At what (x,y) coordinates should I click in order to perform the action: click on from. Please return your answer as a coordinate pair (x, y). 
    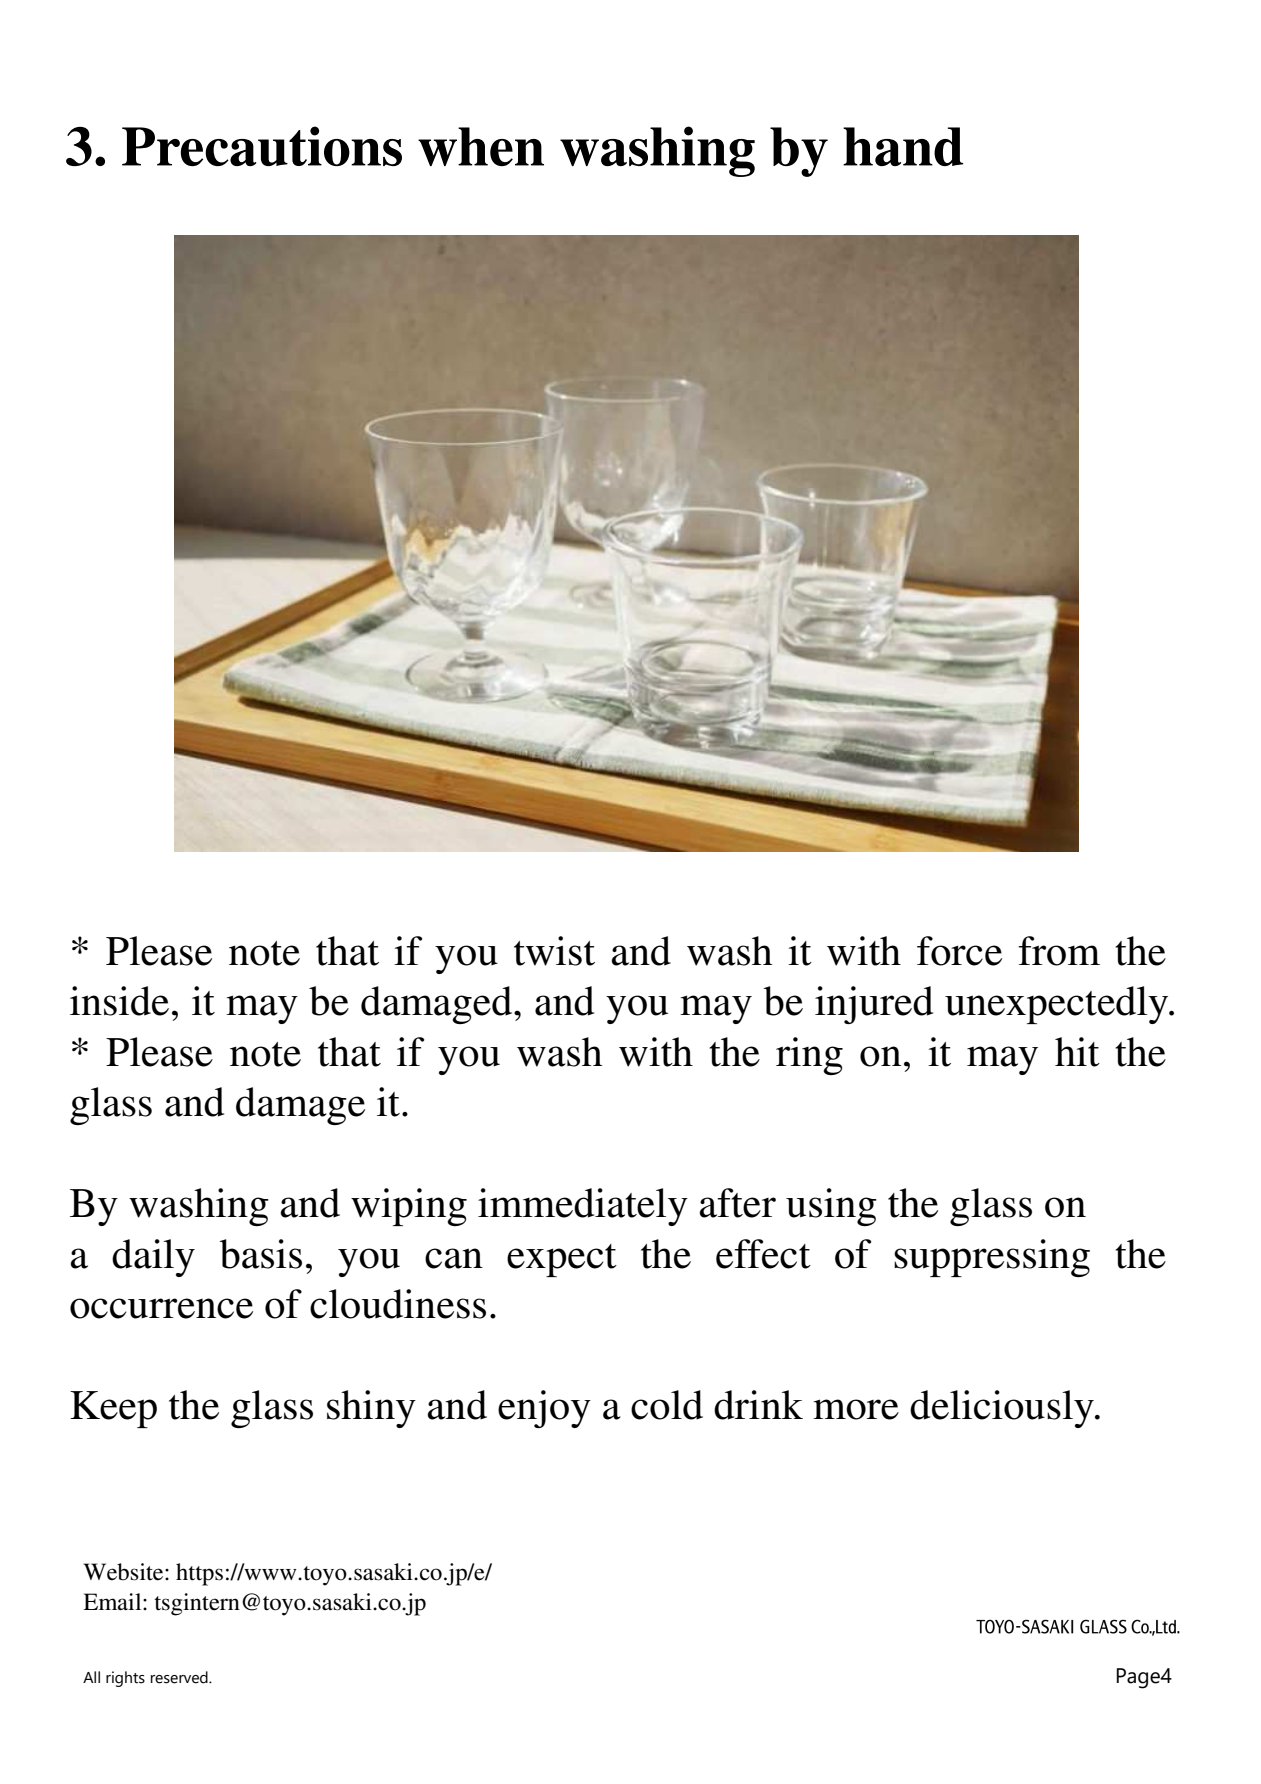
    Looking at the image, I should click on (1059, 951).
